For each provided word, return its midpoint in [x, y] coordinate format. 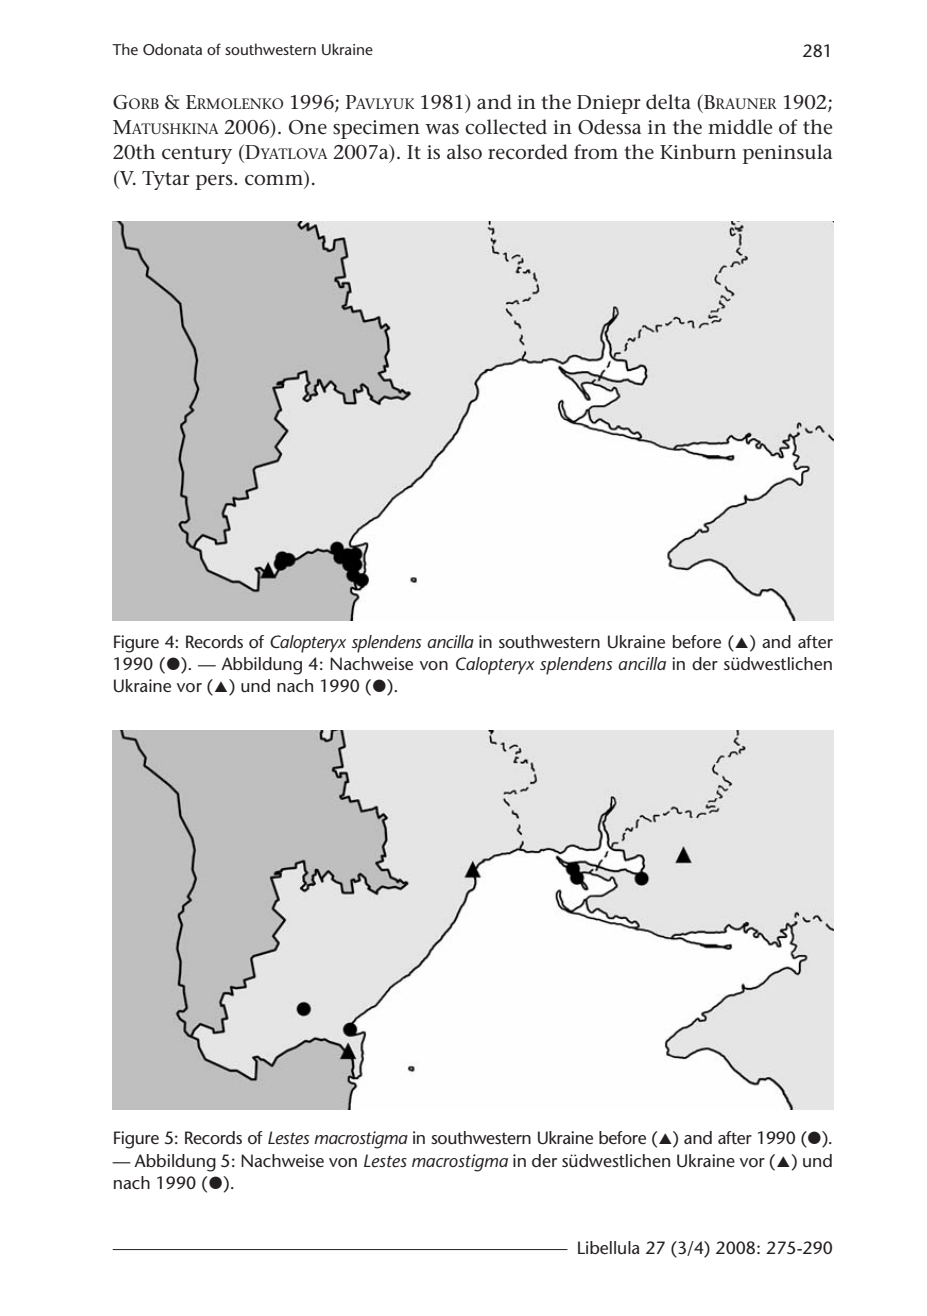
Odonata [172, 49]
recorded [528, 152]
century [197, 155]
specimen [376, 129]
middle [740, 127]
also [464, 152]
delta [668, 102]
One [308, 127]
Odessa [609, 127]
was [442, 129]
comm [275, 181]
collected [506, 127]
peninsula [787, 154]
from [596, 151]
